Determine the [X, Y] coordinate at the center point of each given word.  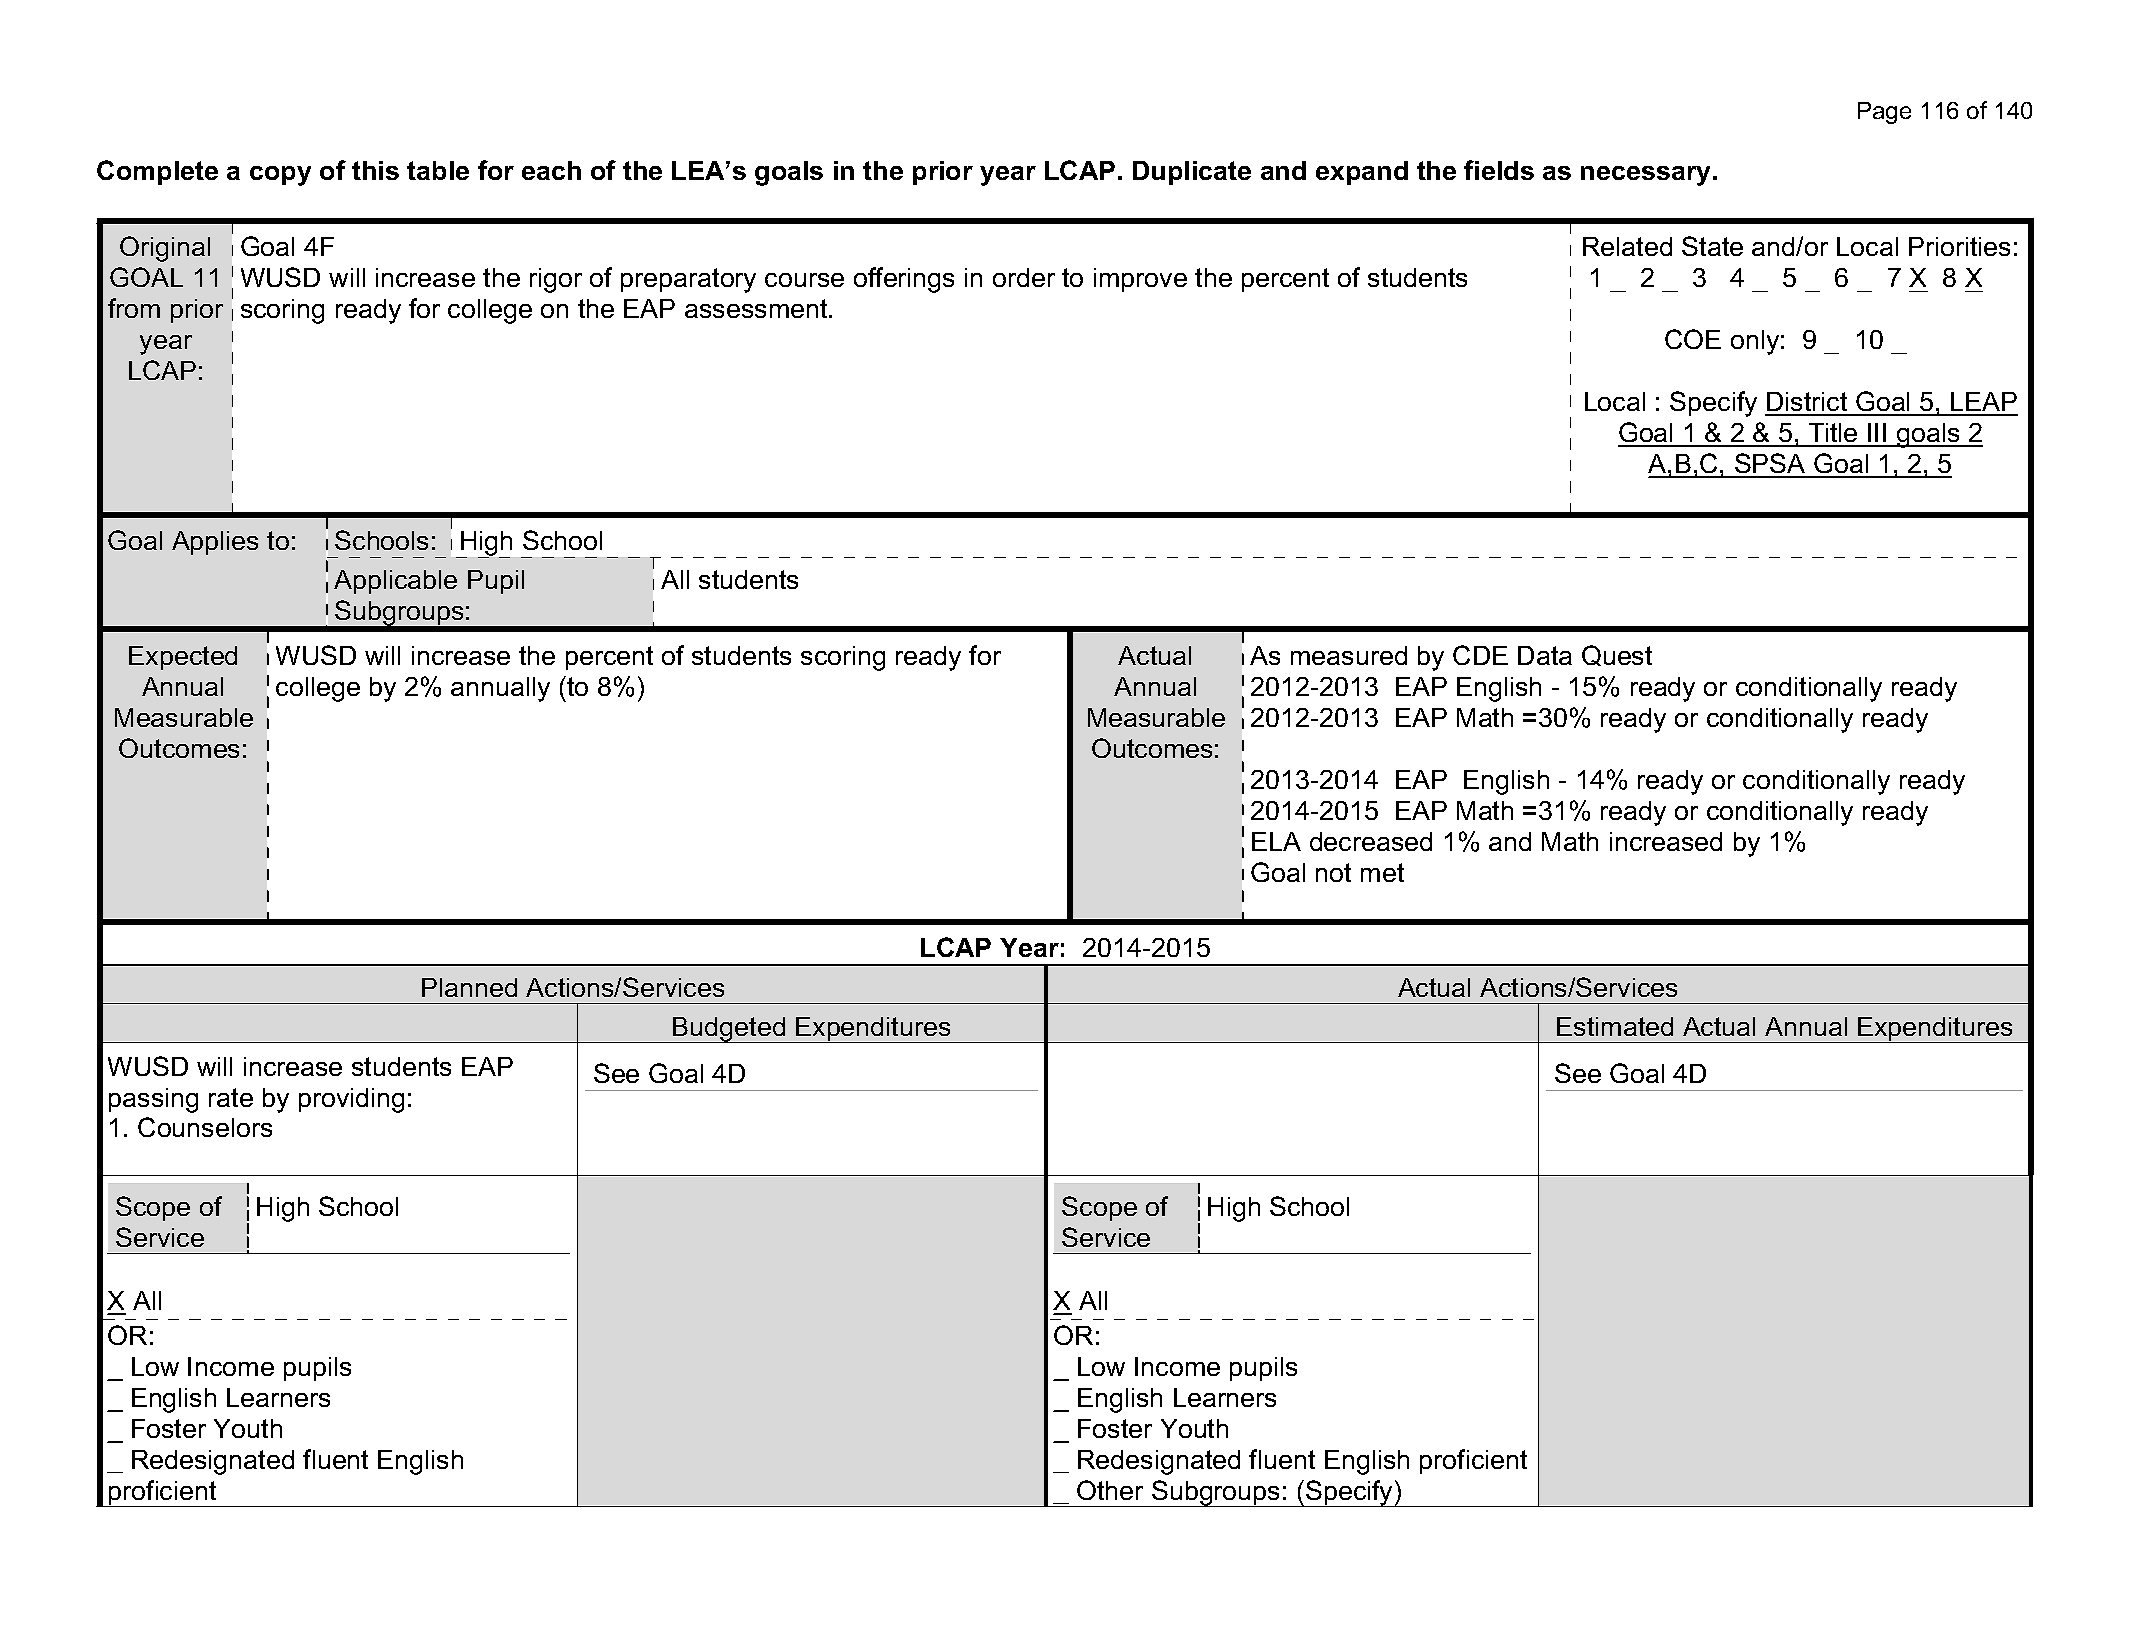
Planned [469, 987]
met [1382, 872]
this [375, 170]
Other [1110, 1490]
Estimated [1615, 1026]
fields [1499, 170]
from [134, 308]
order [1024, 277]
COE [1693, 339]
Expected [183, 658]
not [1333, 872]
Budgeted [729, 1030]
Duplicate [1192, 173]
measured [1349, 655]
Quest [1617, 655]
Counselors [205, 1127]
